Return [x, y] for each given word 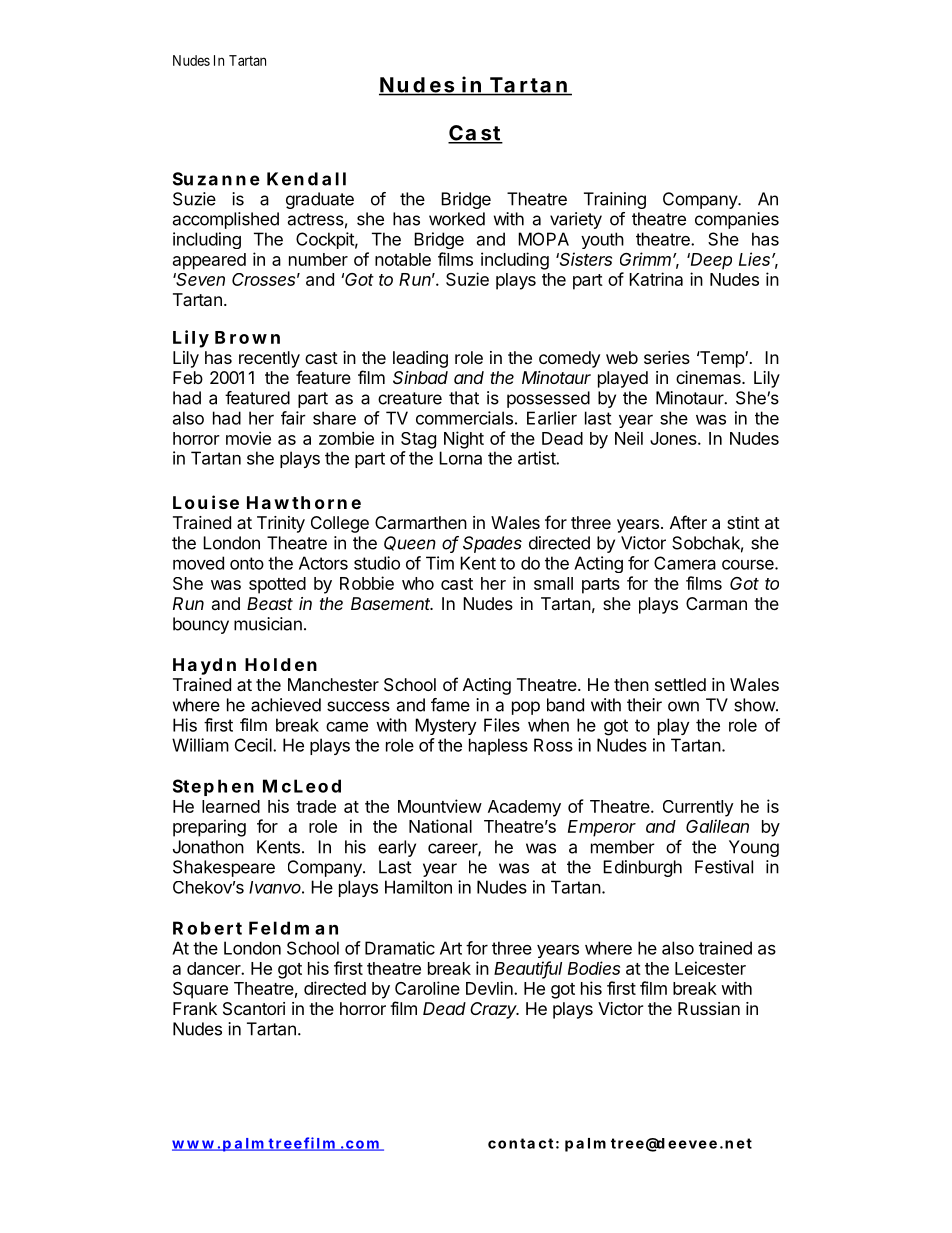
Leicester [710, 968]
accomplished [226, 220]
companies [737, 220]
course [749, 565]
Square [200, 990]
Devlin [490, 988]
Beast [270, 603]
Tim [440, 563]
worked [457, 219]
